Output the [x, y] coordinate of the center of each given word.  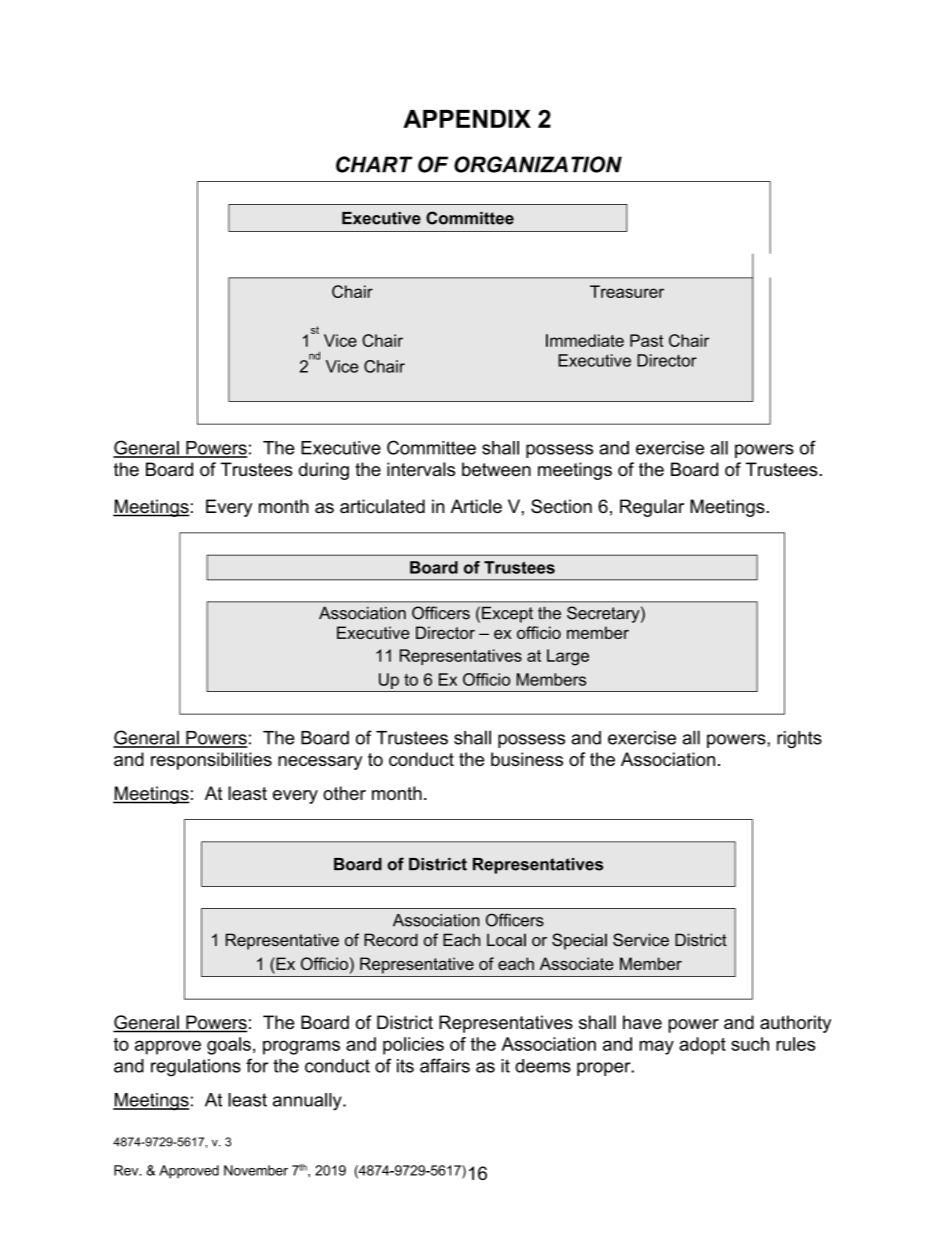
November [256, 1170]
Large [568, 657]
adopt [702, 1046]
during [324, 471]
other [344, 793]
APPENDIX [467, 118]
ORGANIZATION [538, 164]
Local [506, 940]
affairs [445, 1065]
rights [799, 740]
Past [646, 340]
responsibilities [211, 761]
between [496, 469]
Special [579, 941]
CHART [374, 164]
